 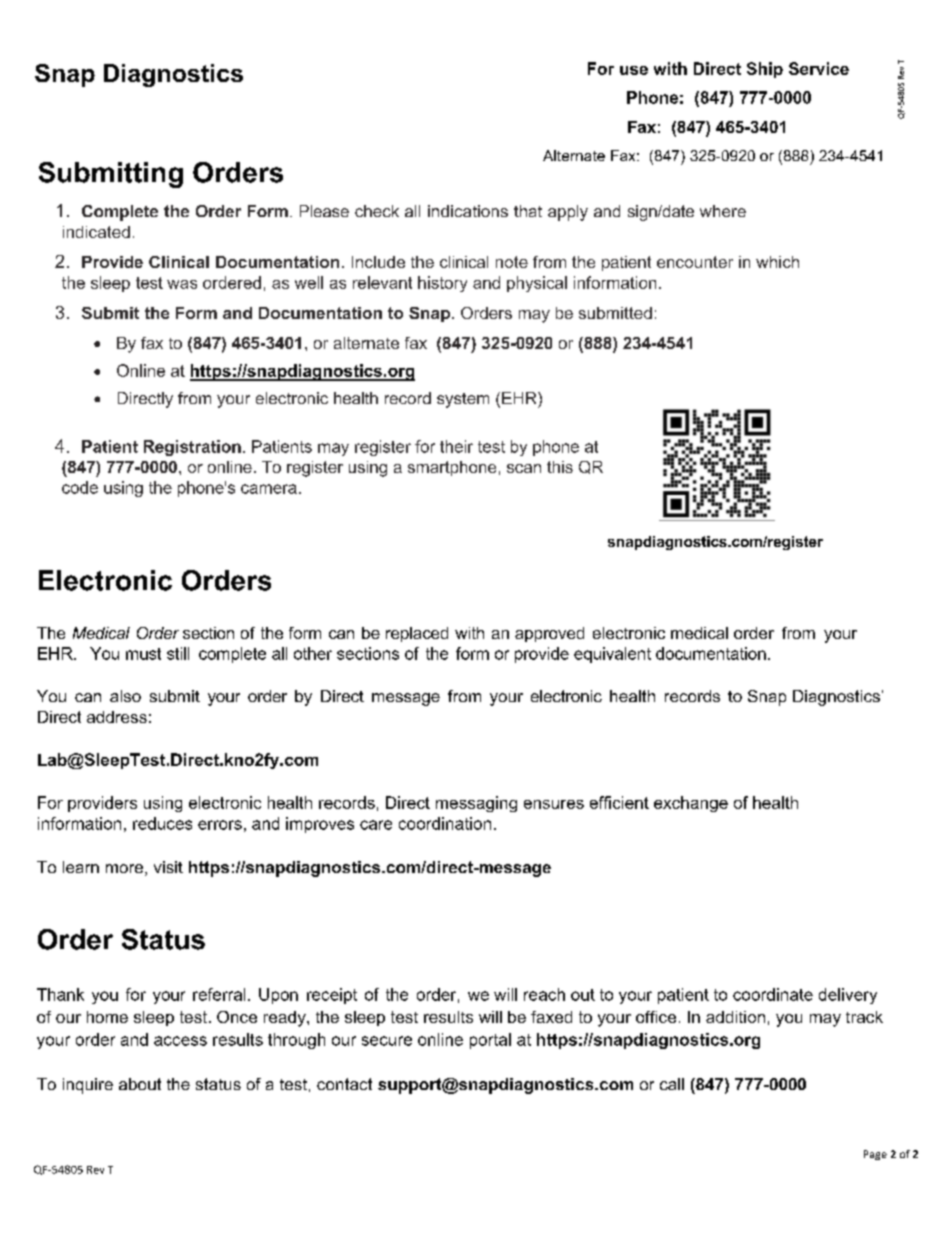 I want to click on Ship, so click(x=765, y=70).
